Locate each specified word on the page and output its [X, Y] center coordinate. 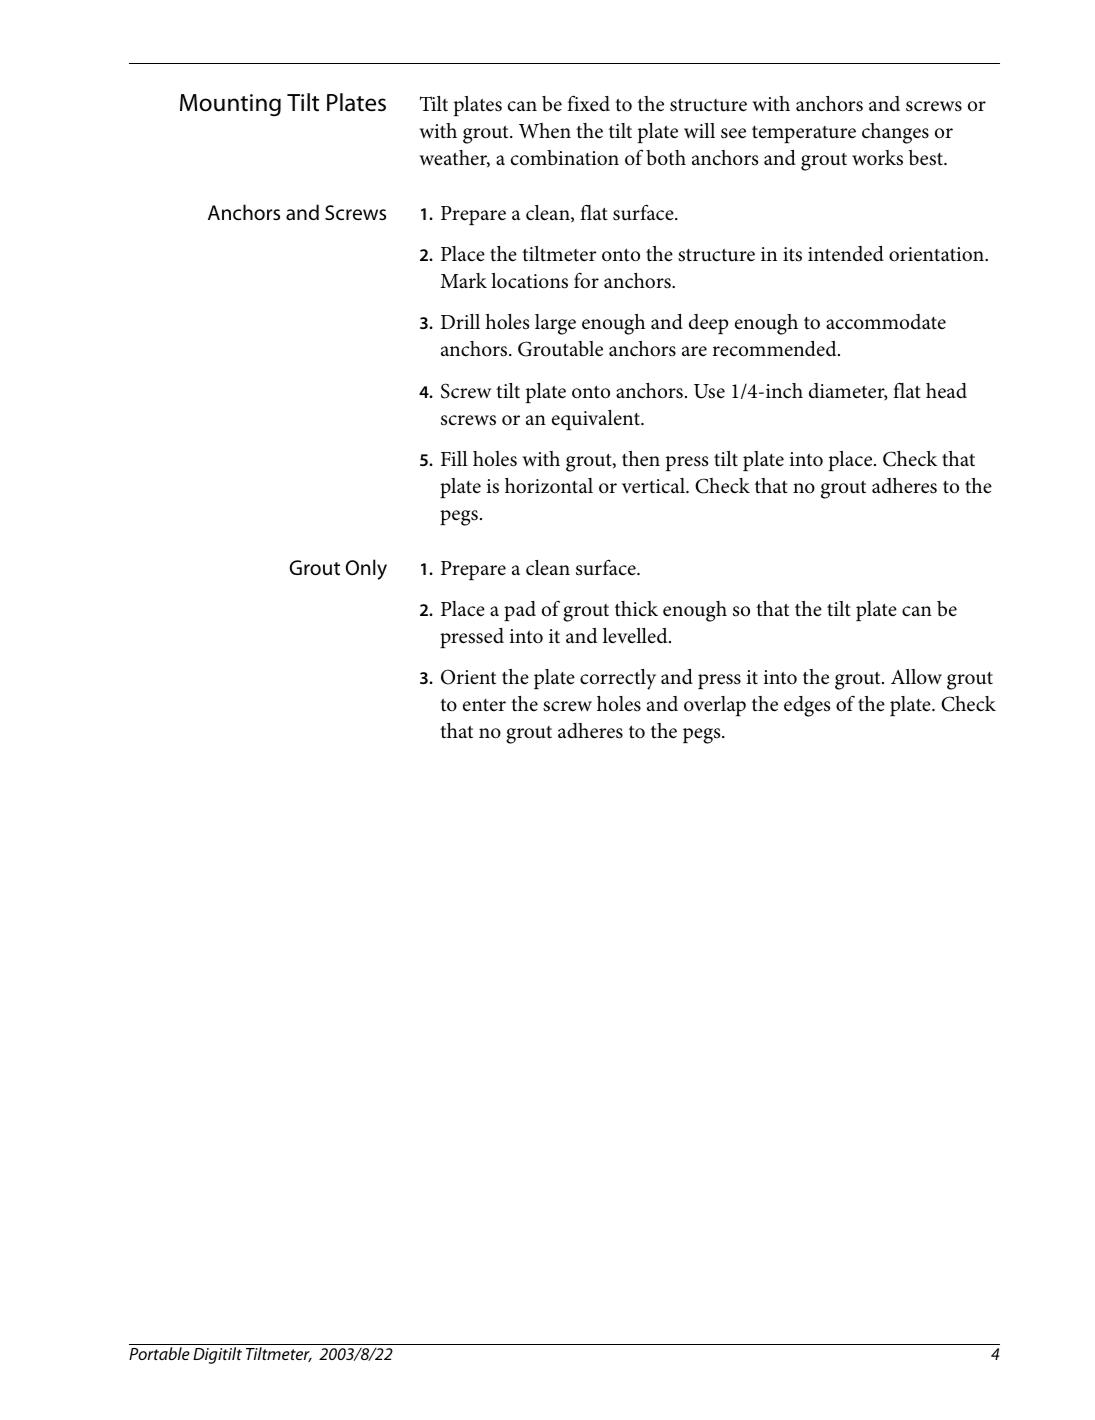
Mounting [230, 105]
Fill [454, 458]
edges [807, 706]
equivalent [597, 420]
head [946, 391]
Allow [916, 677]
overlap [715, 706]
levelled [636, 636]
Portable [159, 1353]
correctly [618, 679]
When [545, 131]
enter [484, 705]
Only [366, 569]
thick [636, 609]
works [877, 158]
